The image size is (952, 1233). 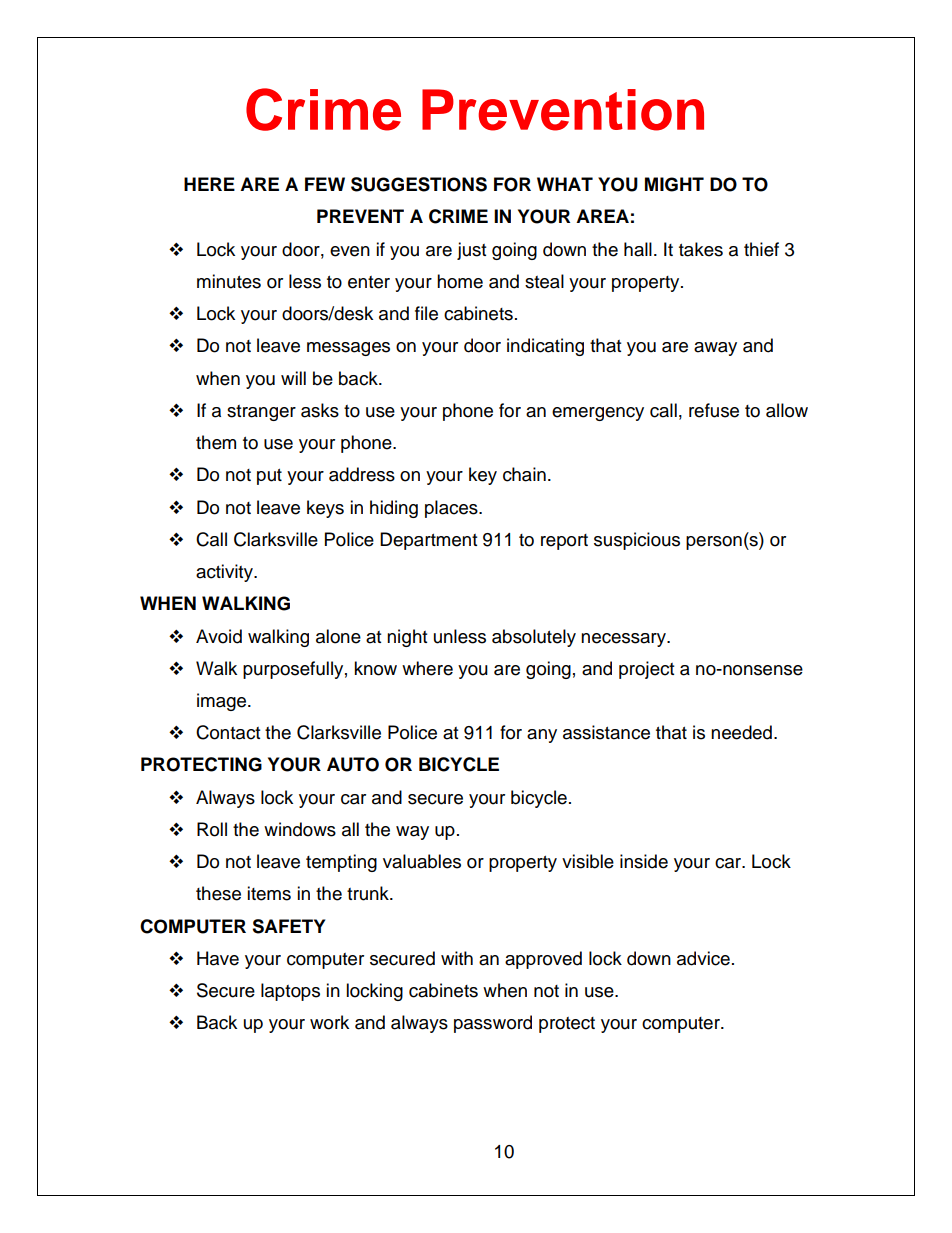 I want to click on image, so click(x=223, y=702).
